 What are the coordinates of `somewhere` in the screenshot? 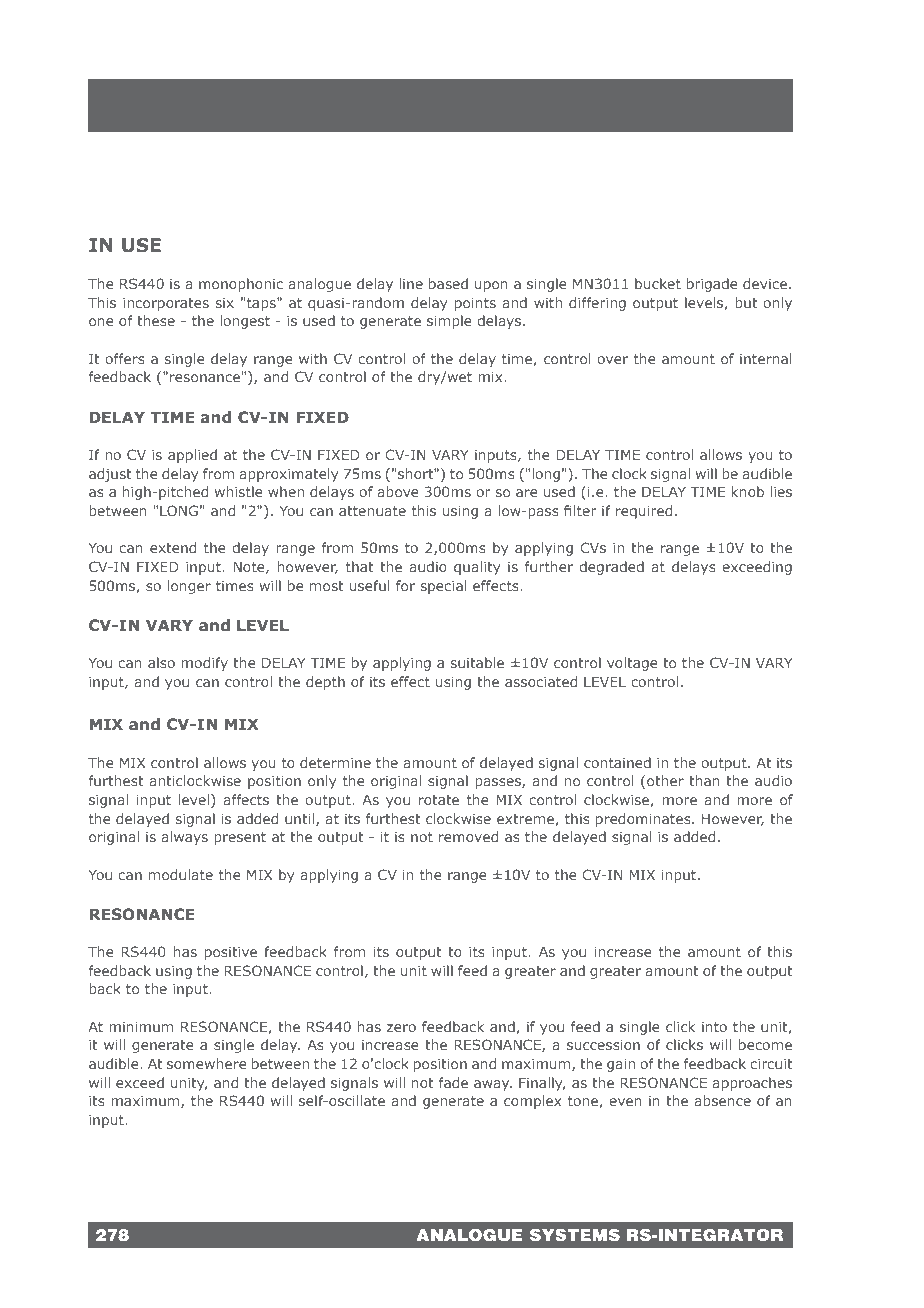 It's located at (207, 1063).
